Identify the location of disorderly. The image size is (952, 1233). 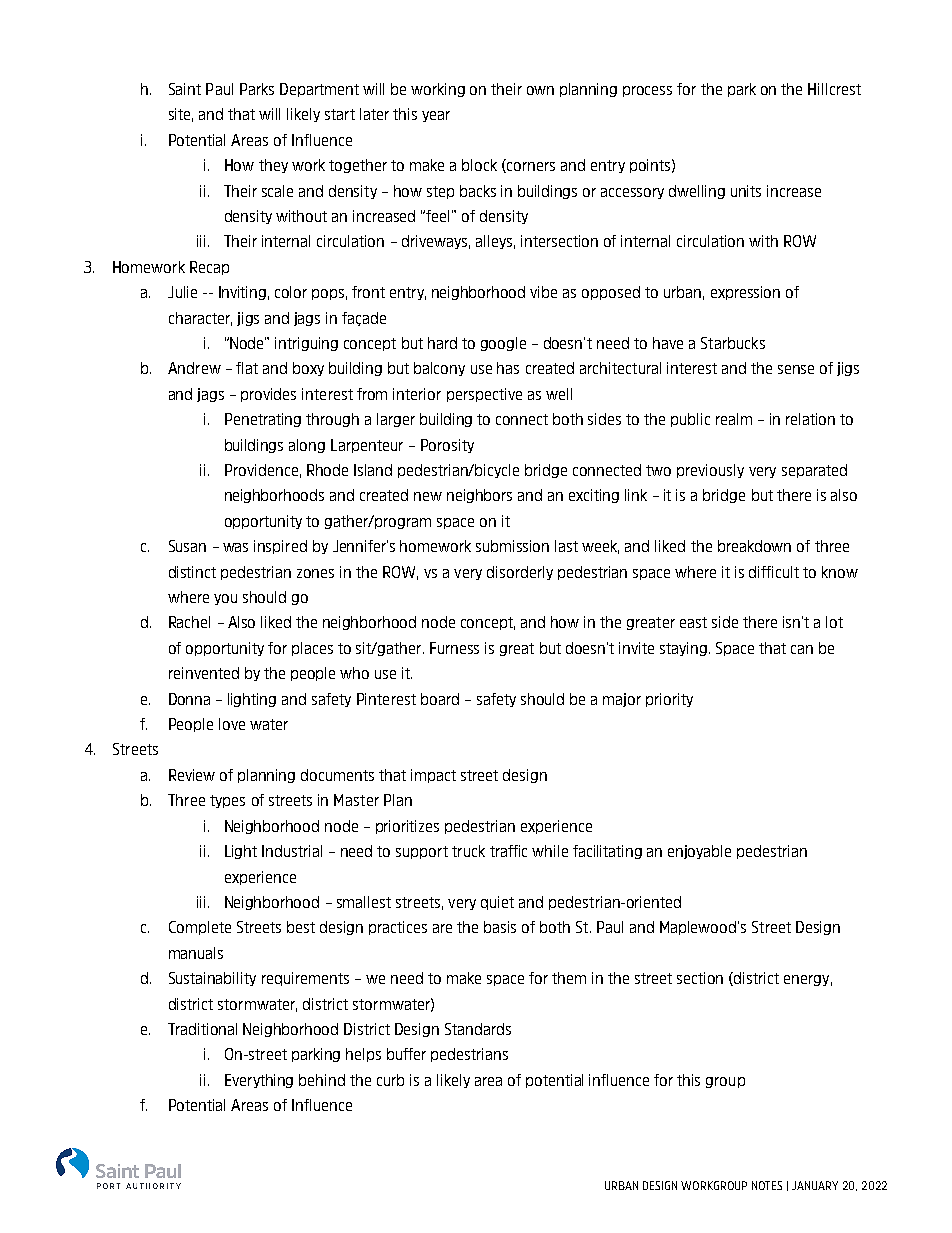
(520, 573).
